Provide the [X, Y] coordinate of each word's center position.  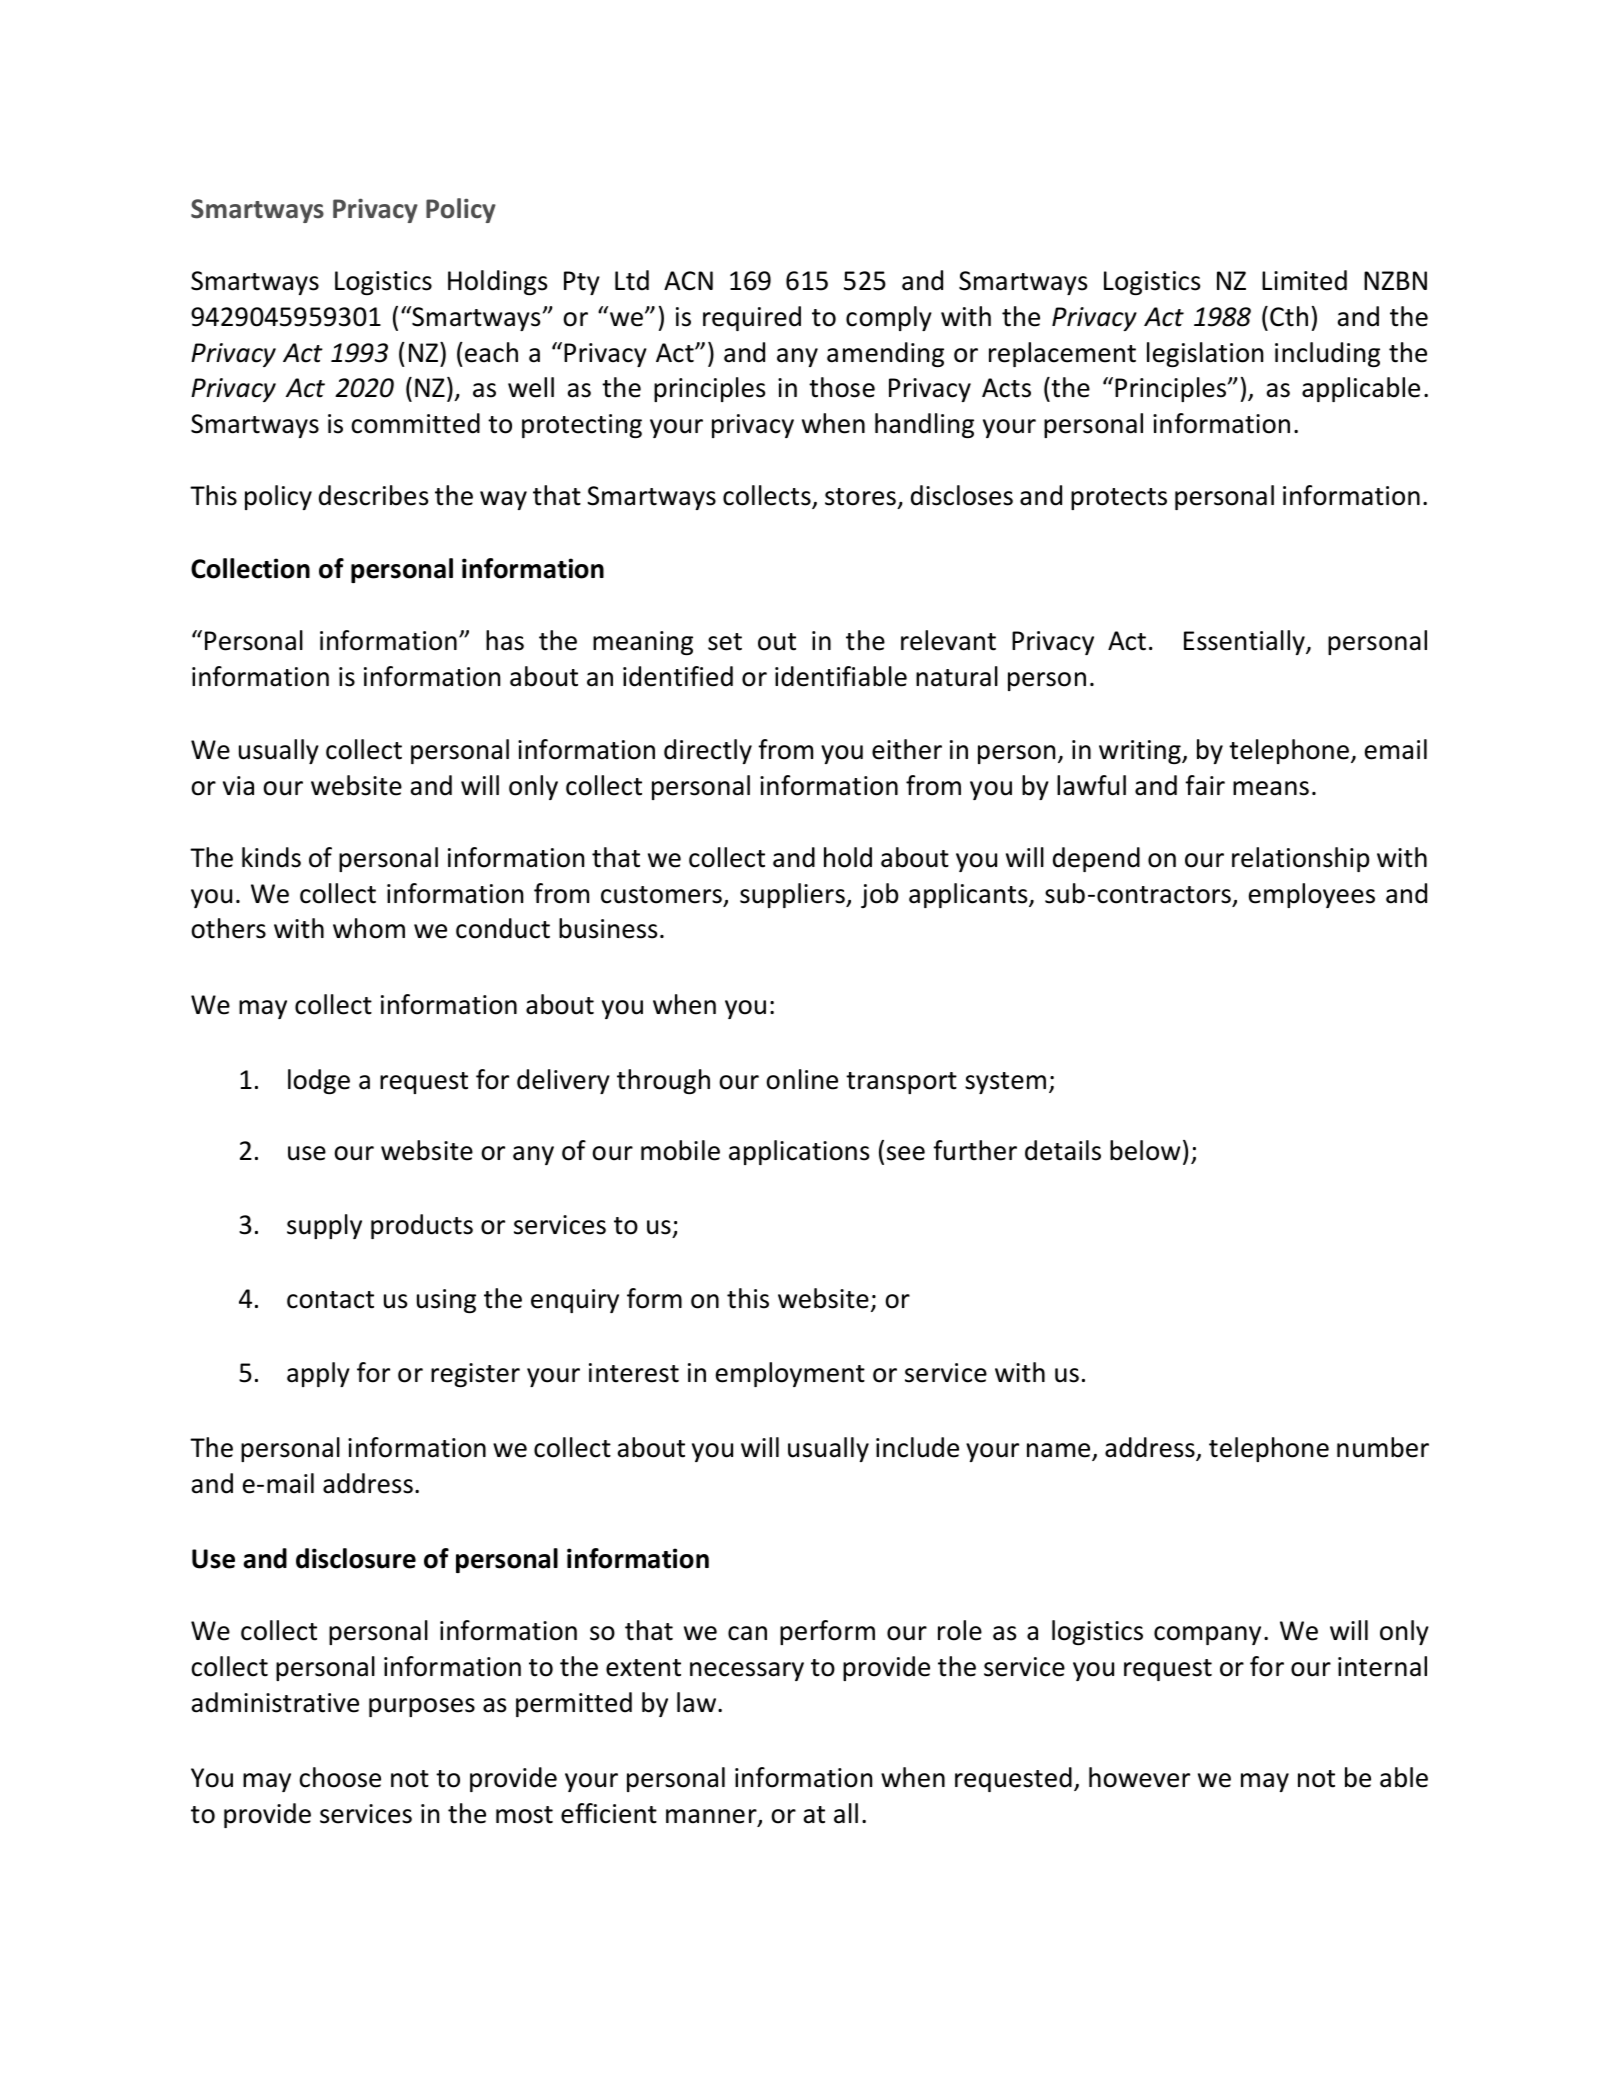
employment [790, 1374]
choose [340, 1777]
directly [708, 751]
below [1145, 1150]
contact [330, 1300]
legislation [1205, 354]
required [752, 318]
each [491, 352]
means [1271, 788]
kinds [271, 857]
